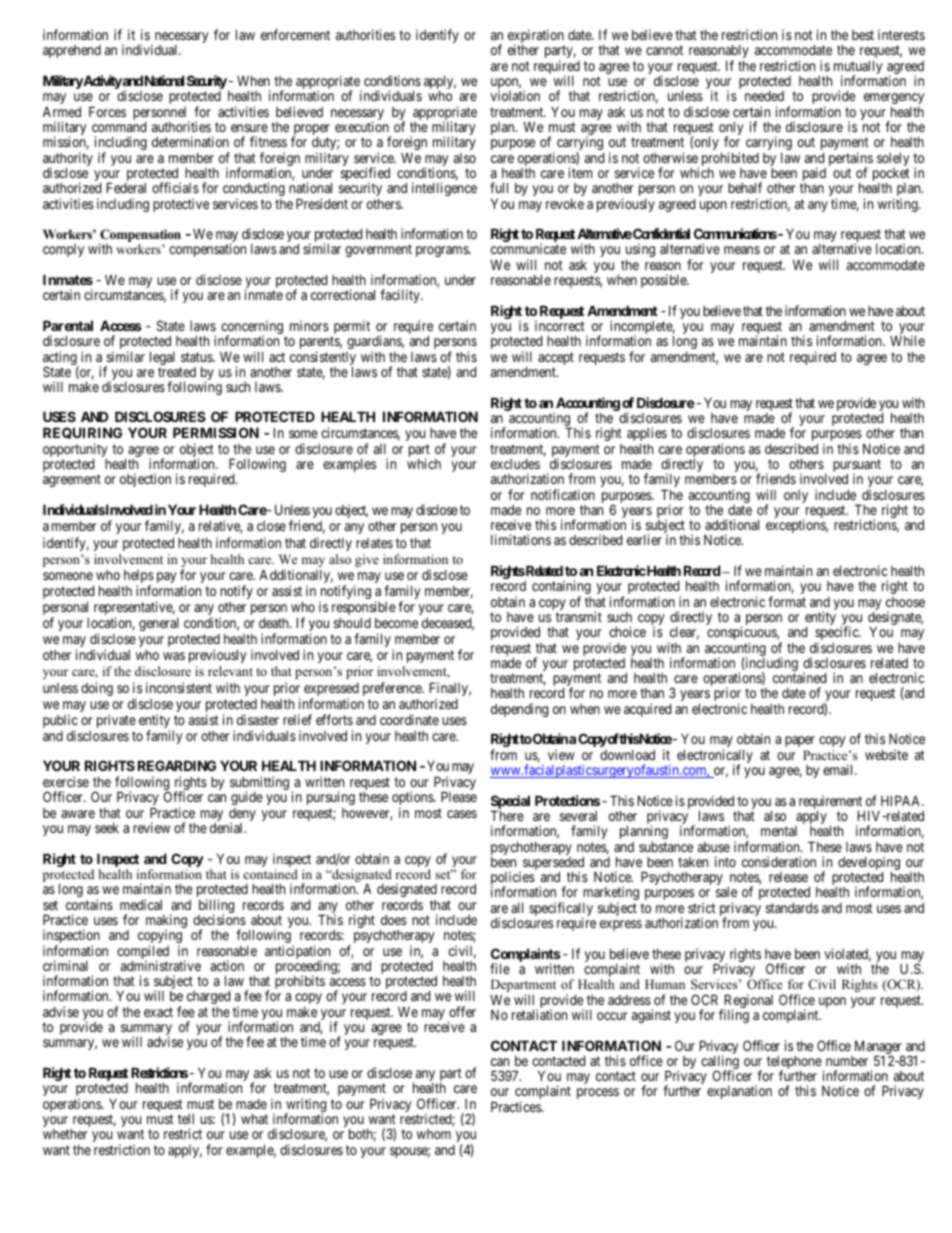 The height and width of the page is (1233, 952). Describe the element at coordinates (434, 1134) in the page. I see `whom` at that location.
